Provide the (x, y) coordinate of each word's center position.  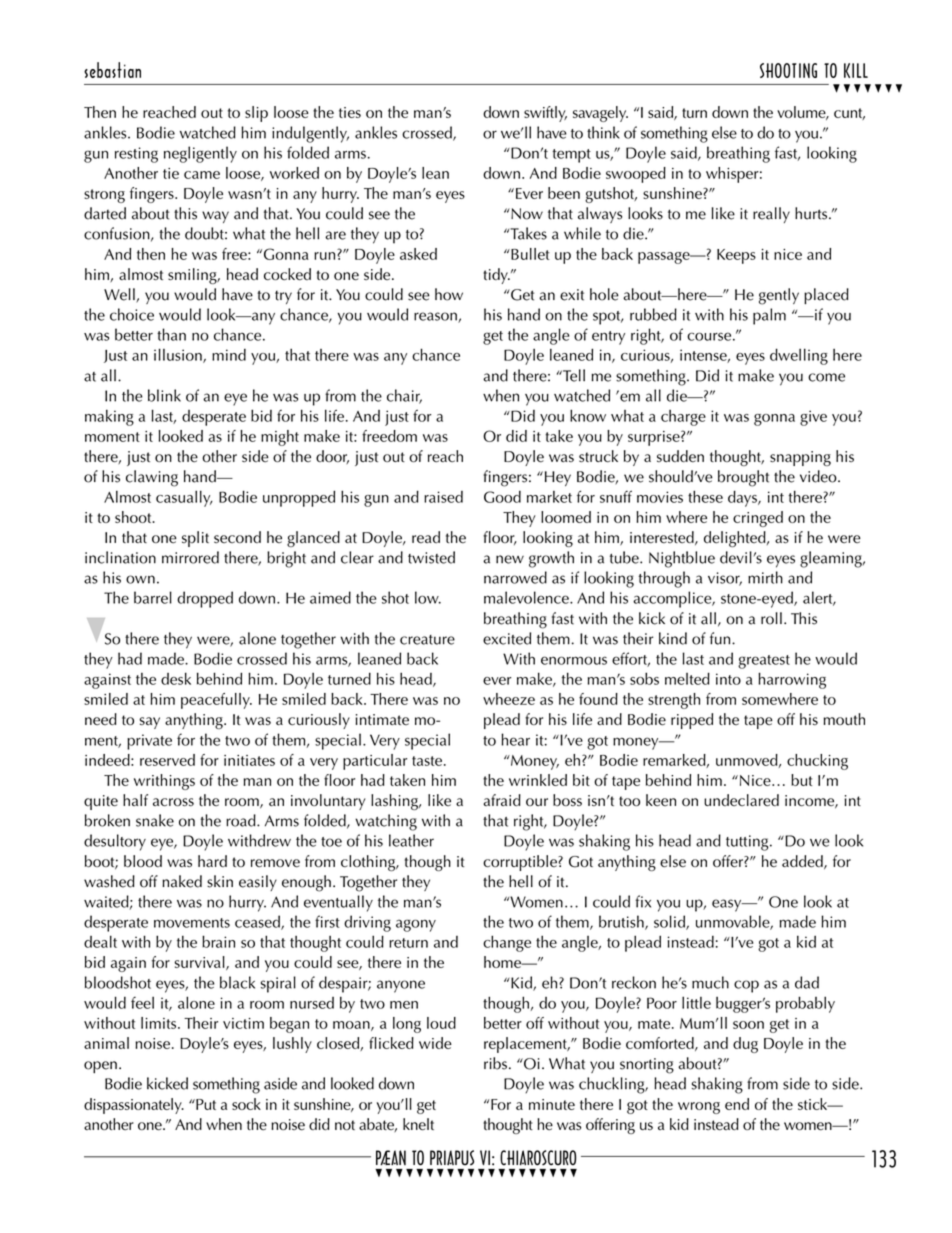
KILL (856, 70)
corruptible (521, 863)
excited (507, 638)
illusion (179, 355)
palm (769, 316)
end (737, 1104)
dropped (205, 599)
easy (728, 905)
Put (205, 1104)
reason (436, 317)
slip (256, 114)
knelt (418, 1124)
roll (771, 618)
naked (182, 881)
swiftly (545, 114)
